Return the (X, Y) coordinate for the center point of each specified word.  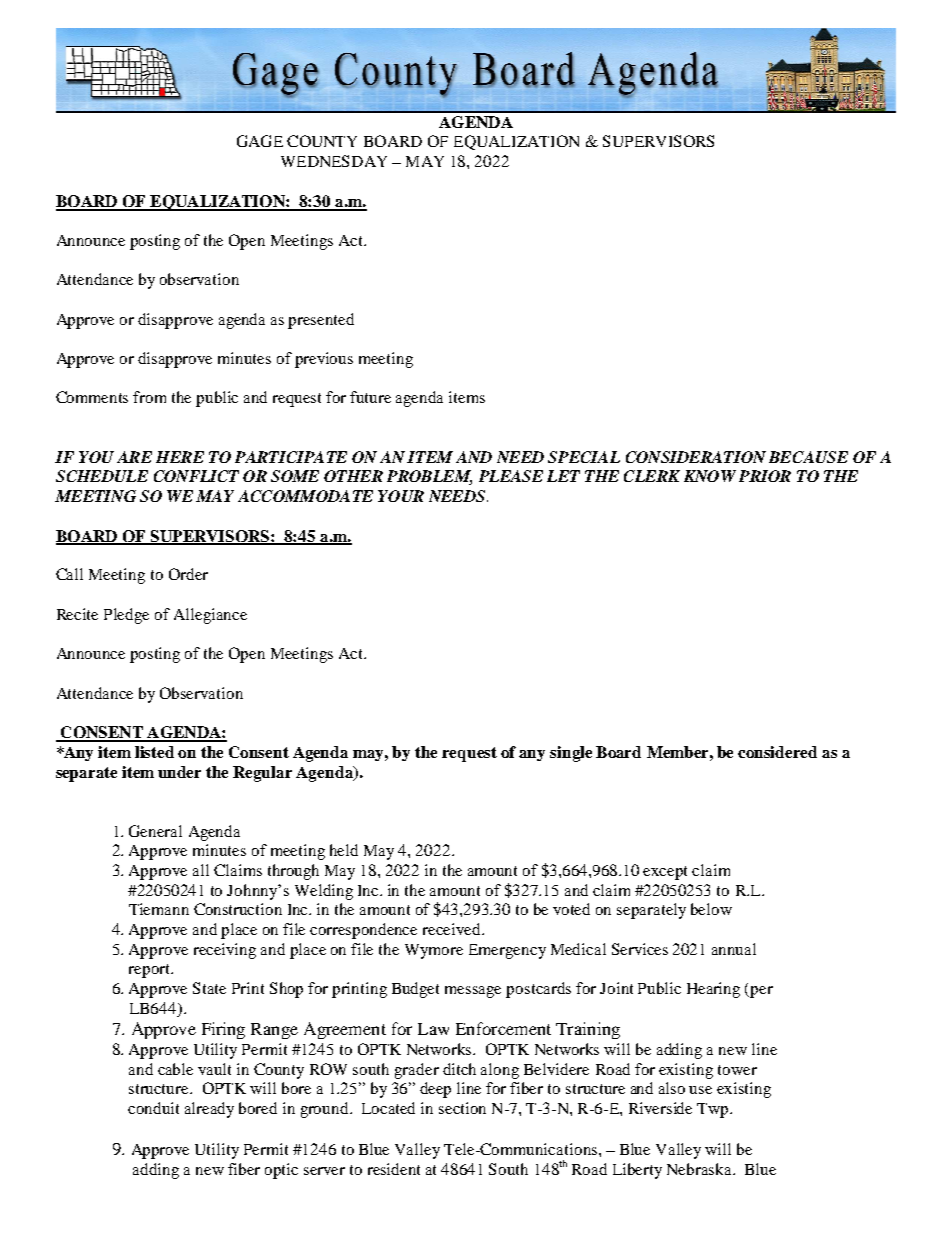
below (711, 909)
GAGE (260, 141)
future (370, 397)
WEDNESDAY (334, 161)
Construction (238, 909)
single (571, 754)
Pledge (126, 616)
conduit (153, 1108)
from (149, 397)
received (453, 929)
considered (777, 752)
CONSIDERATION (696, 457)
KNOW (710, 476)
